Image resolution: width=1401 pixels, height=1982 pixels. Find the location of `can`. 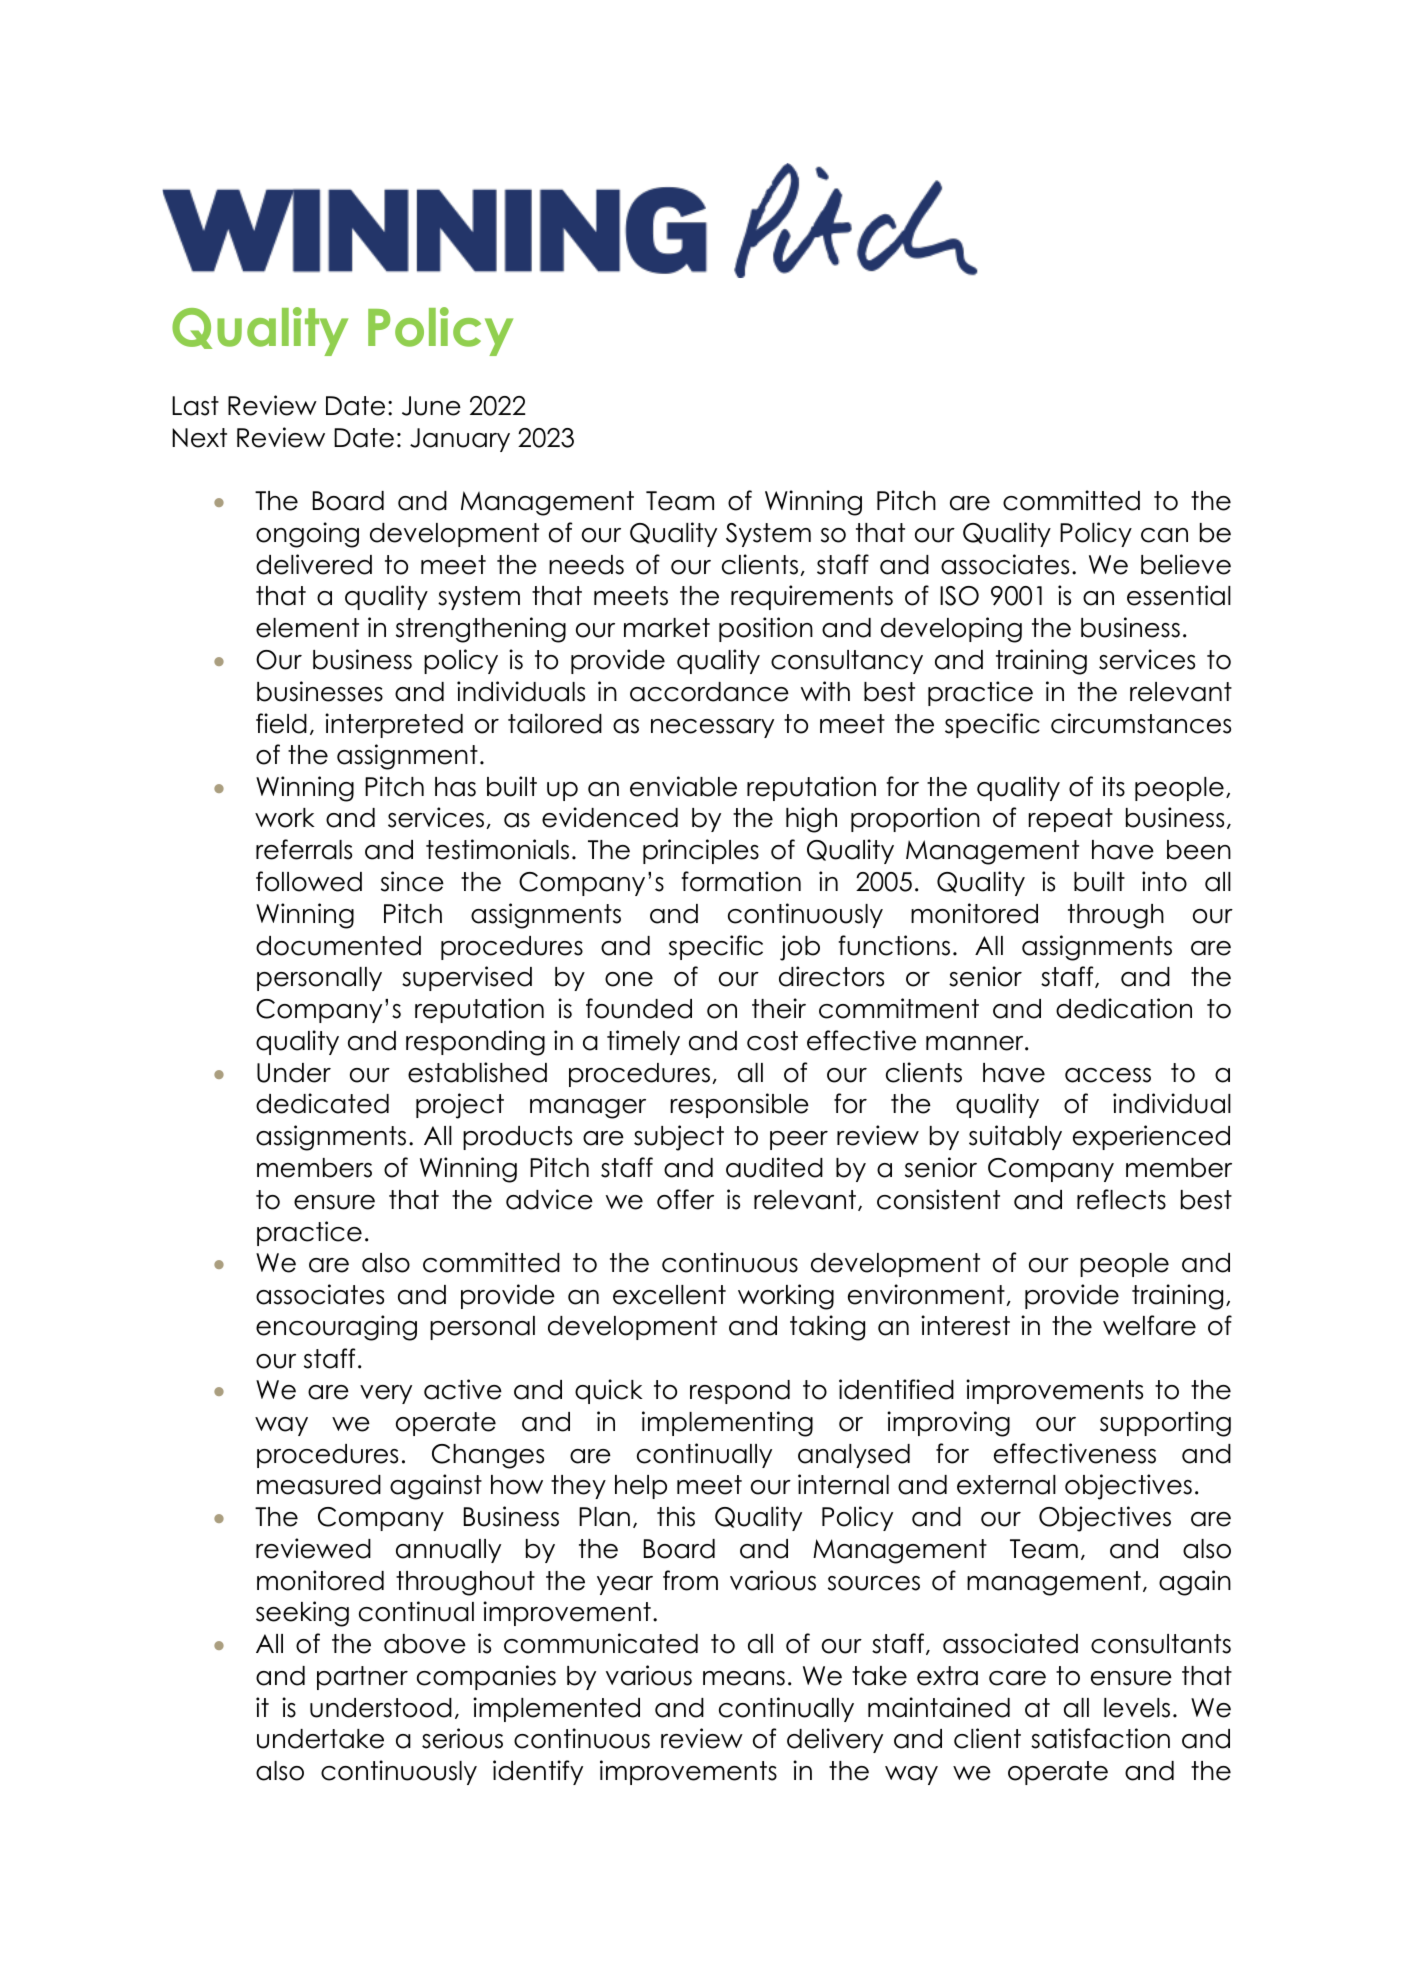

can is located at coordinates (1164, 535).
